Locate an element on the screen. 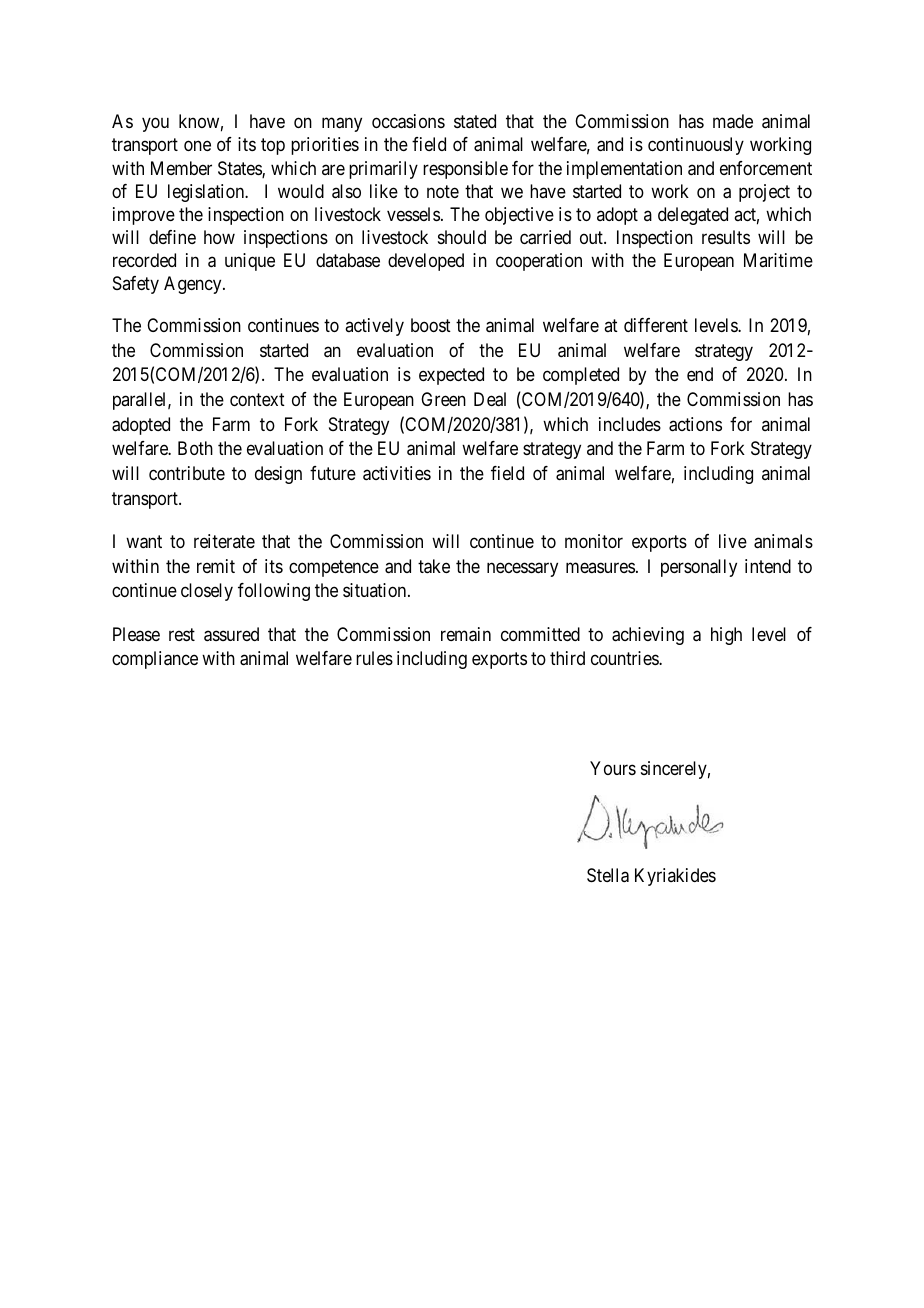  personally is located at coordinates (699, 568).
